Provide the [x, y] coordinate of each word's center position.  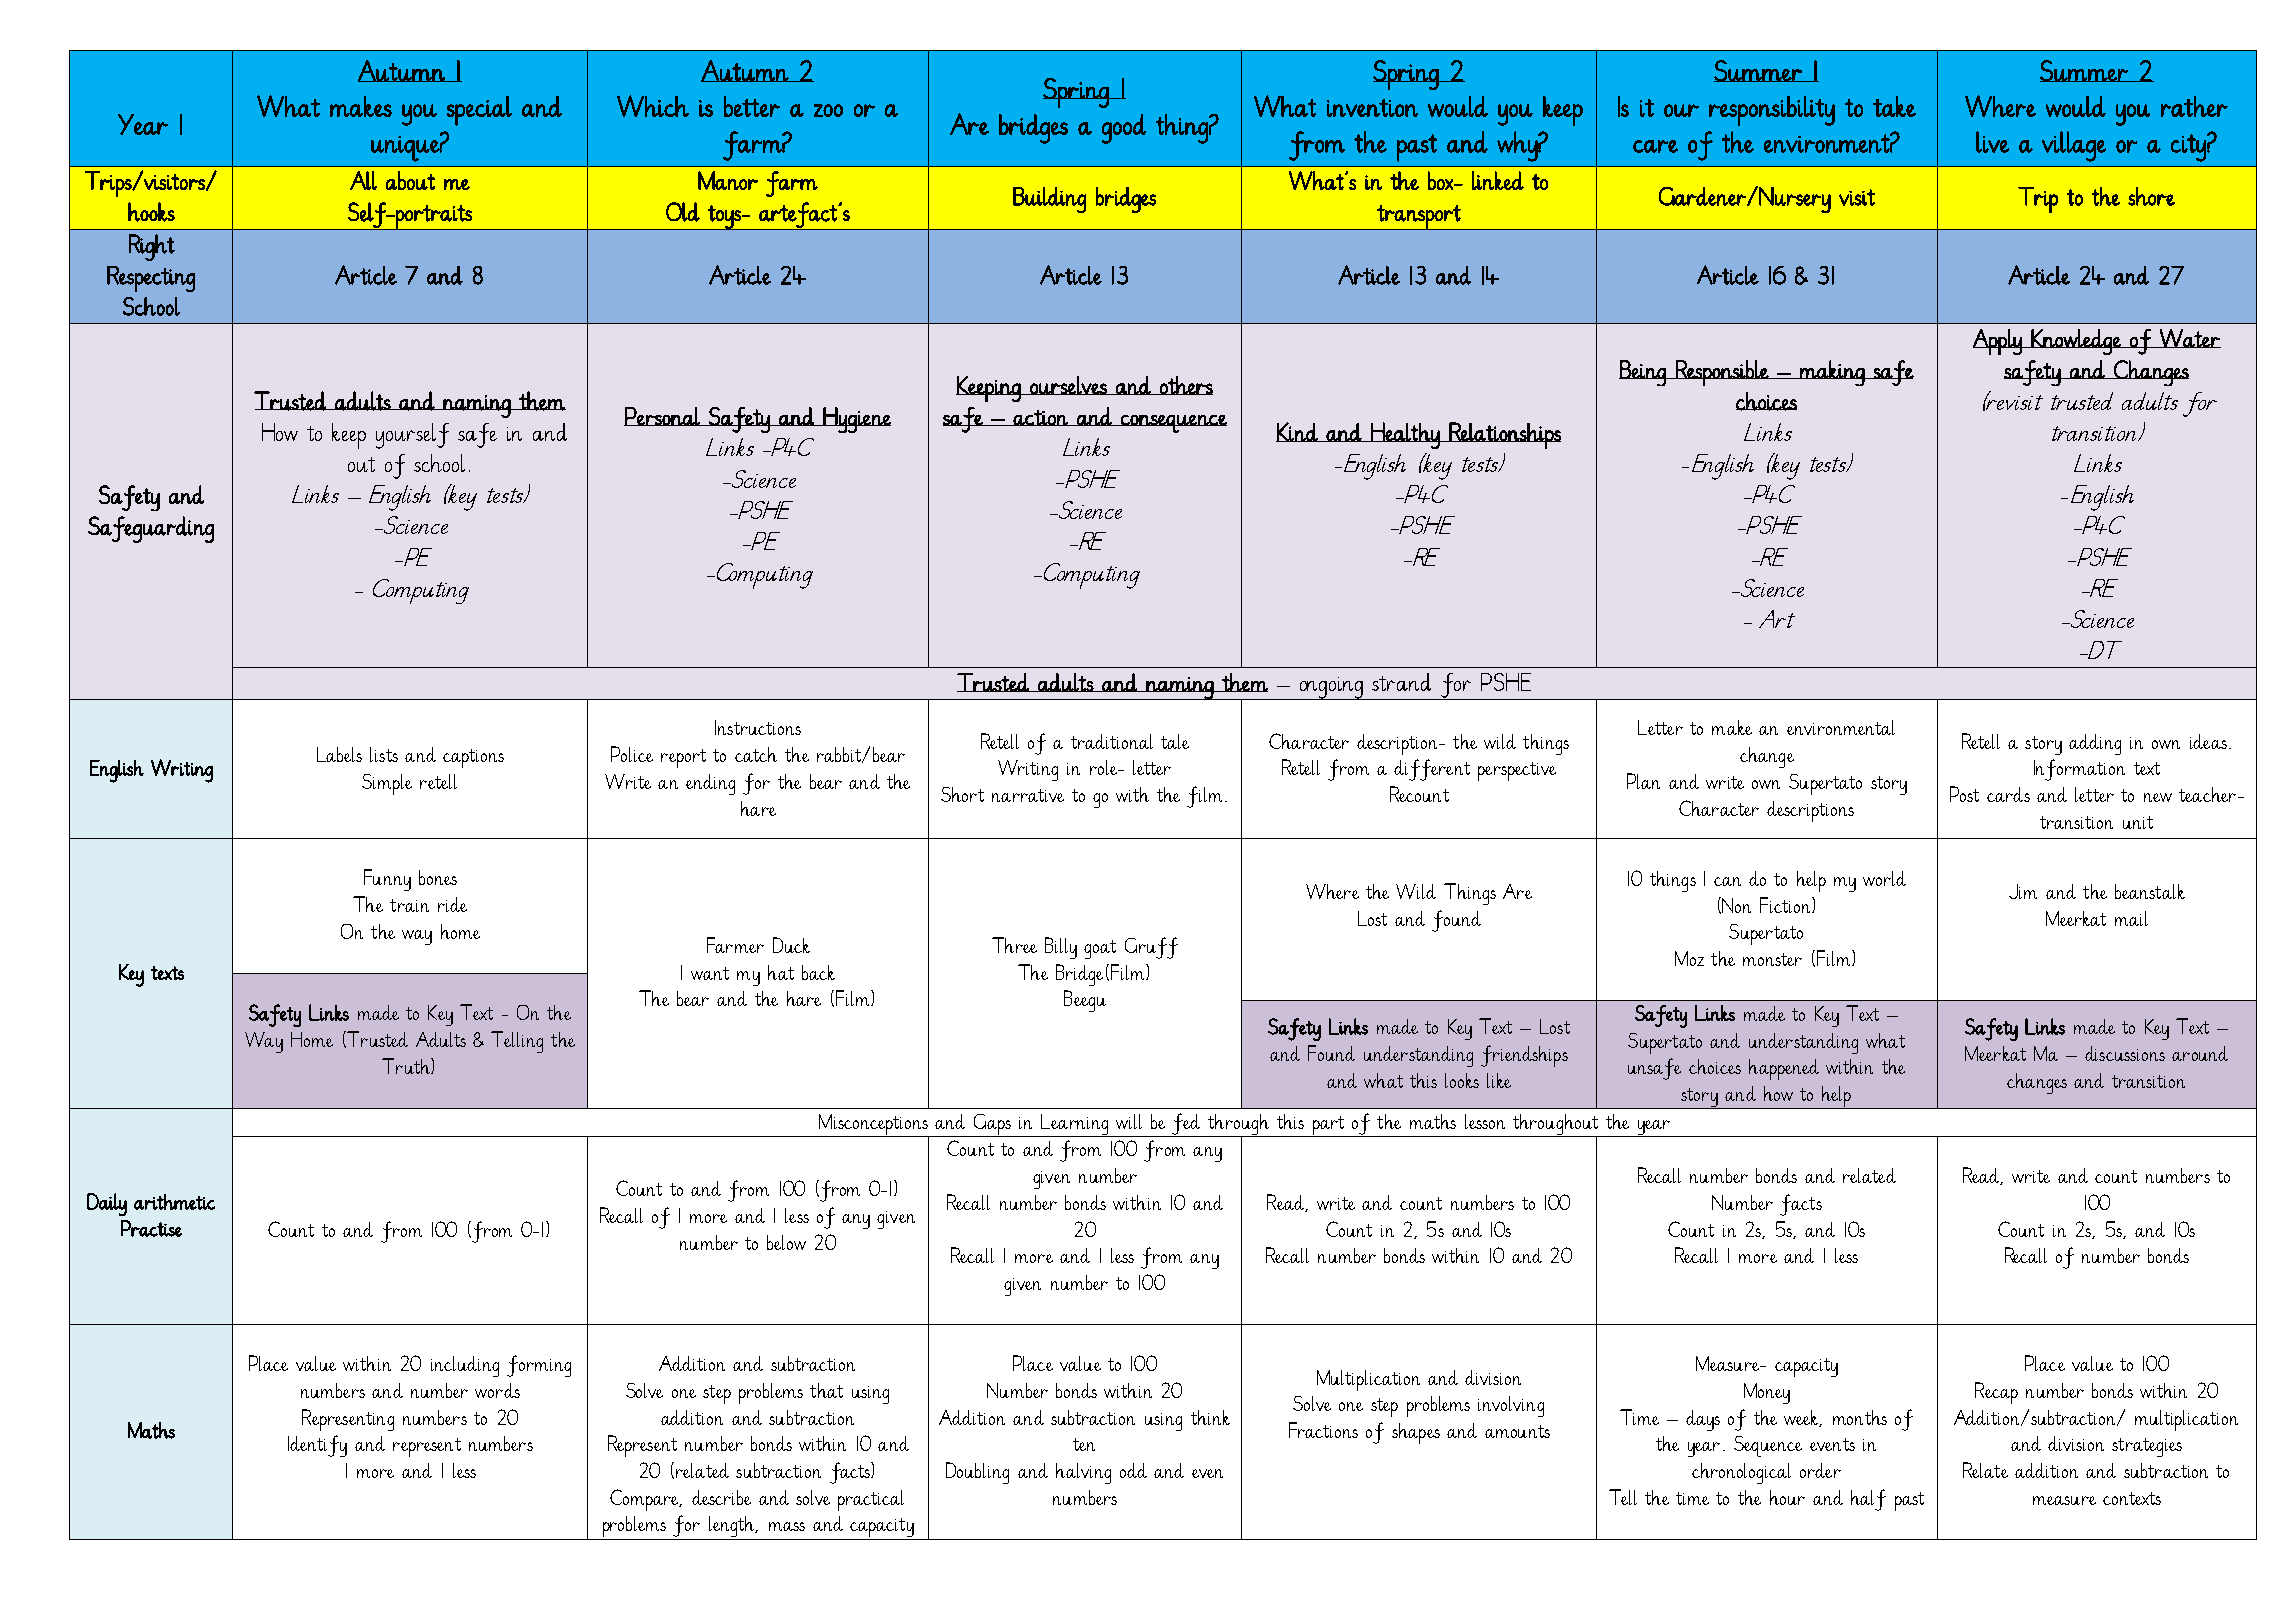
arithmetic [174, 1202]
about [410, 180]
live [1992, 142]
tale [1175, 741]
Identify [317, 1446]
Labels [339, 754]
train [409, 905]
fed [1186, 1125]
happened [1784, 1069]
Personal [663, 416]
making [1832, 373]
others [1185, 385]
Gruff [1151, 948]
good [1124, 129]
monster [1772, 959]
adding [2095, 744]
